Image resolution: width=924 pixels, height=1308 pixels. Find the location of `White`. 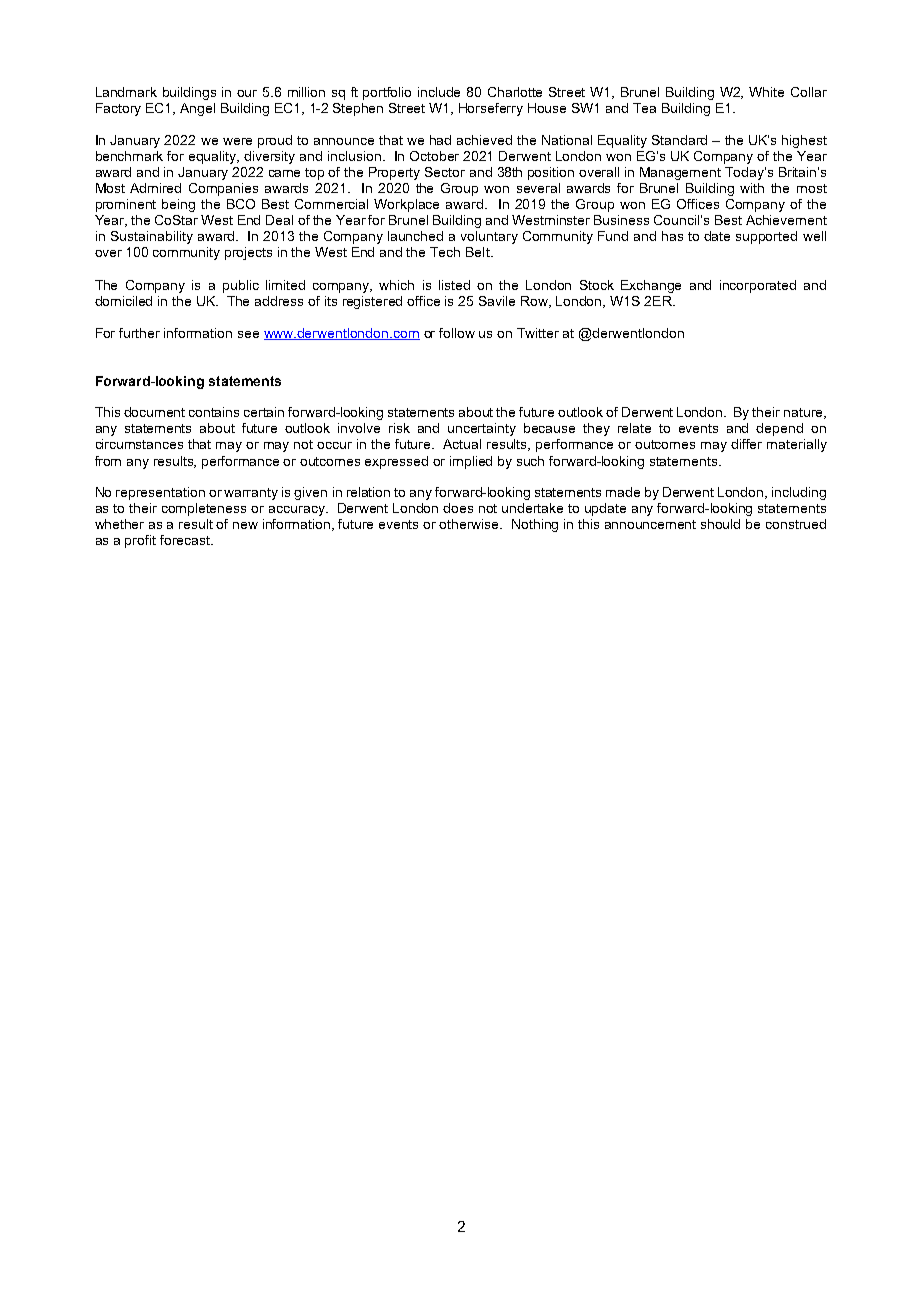

White is located at coordinates (766, 92).
